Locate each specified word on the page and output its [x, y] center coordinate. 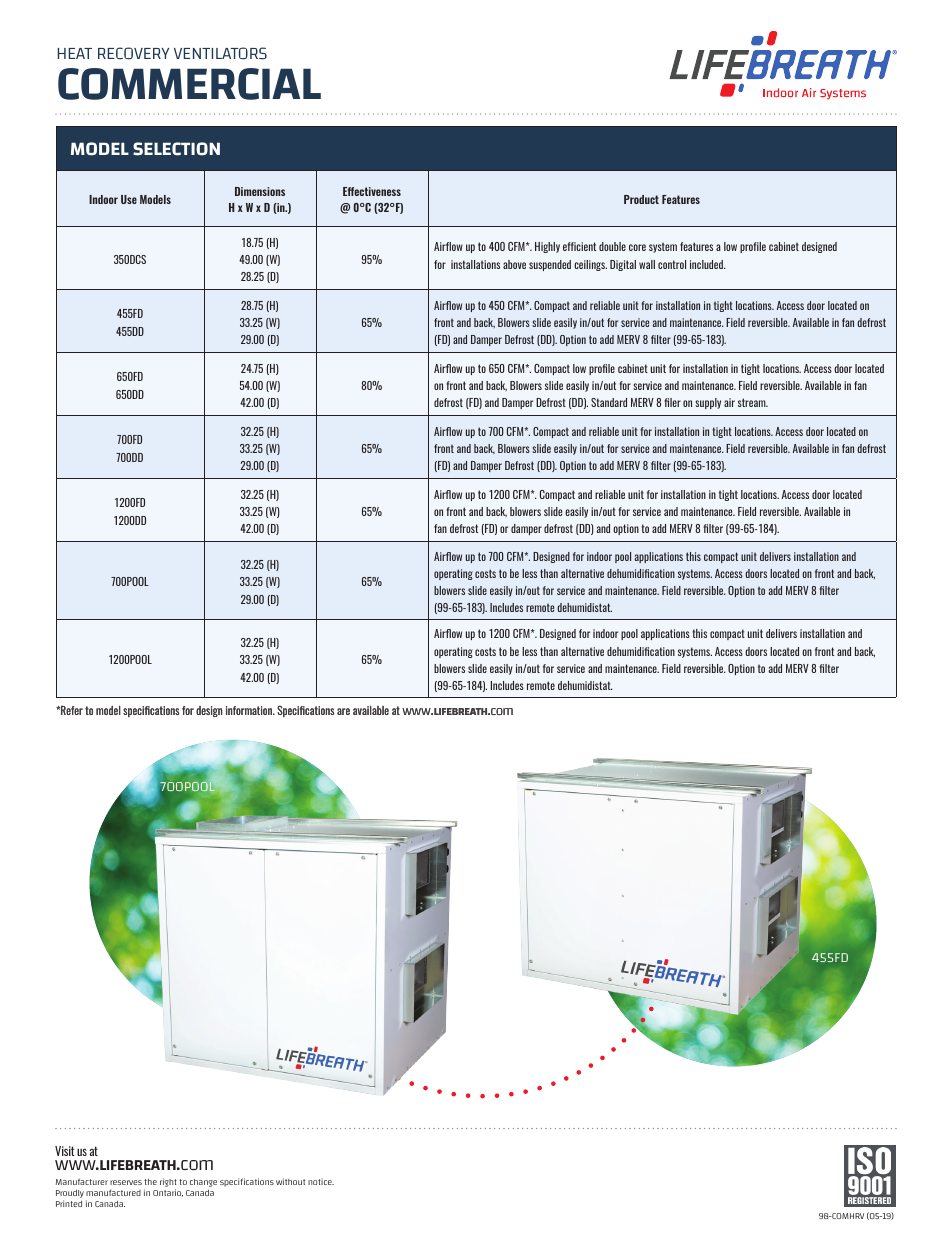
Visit [65, 1151]
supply [708, 403]
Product [641, 199]
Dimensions [260, 191]
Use [129, 199]
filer [672, 402]
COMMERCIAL [189, 84]
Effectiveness [372, 191]
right [168, 1184]
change [203, 1184]
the [150, 1182]
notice [321, 1181]
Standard [609, 402]
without [290, 1181]
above [514, 264]
